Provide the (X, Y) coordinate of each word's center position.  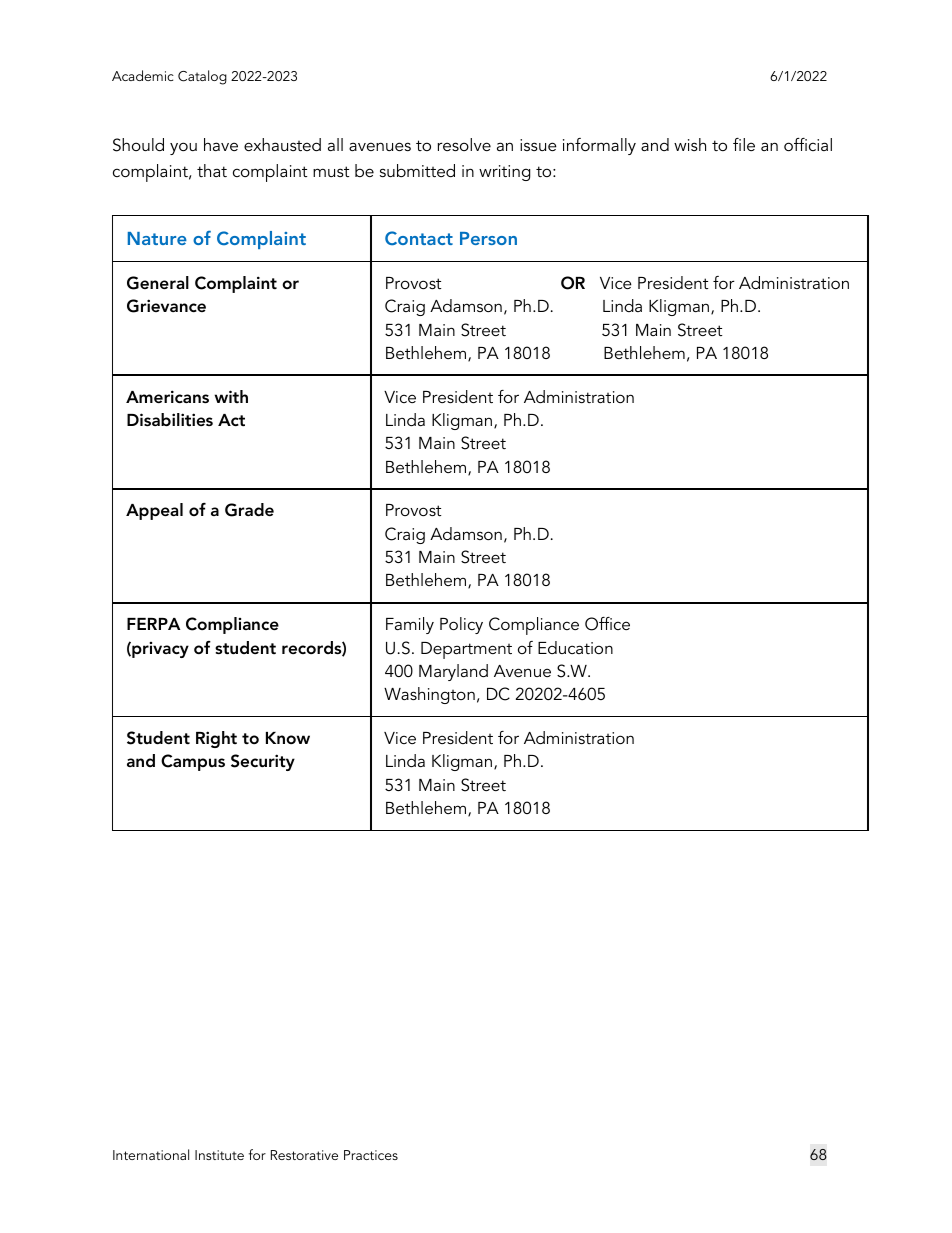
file (744, 144)
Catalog (202, 77)
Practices (371, 1155)
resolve (464, 144)
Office (607, 624)
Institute (219, 1155)
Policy (461, 625)
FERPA (153, 624)
